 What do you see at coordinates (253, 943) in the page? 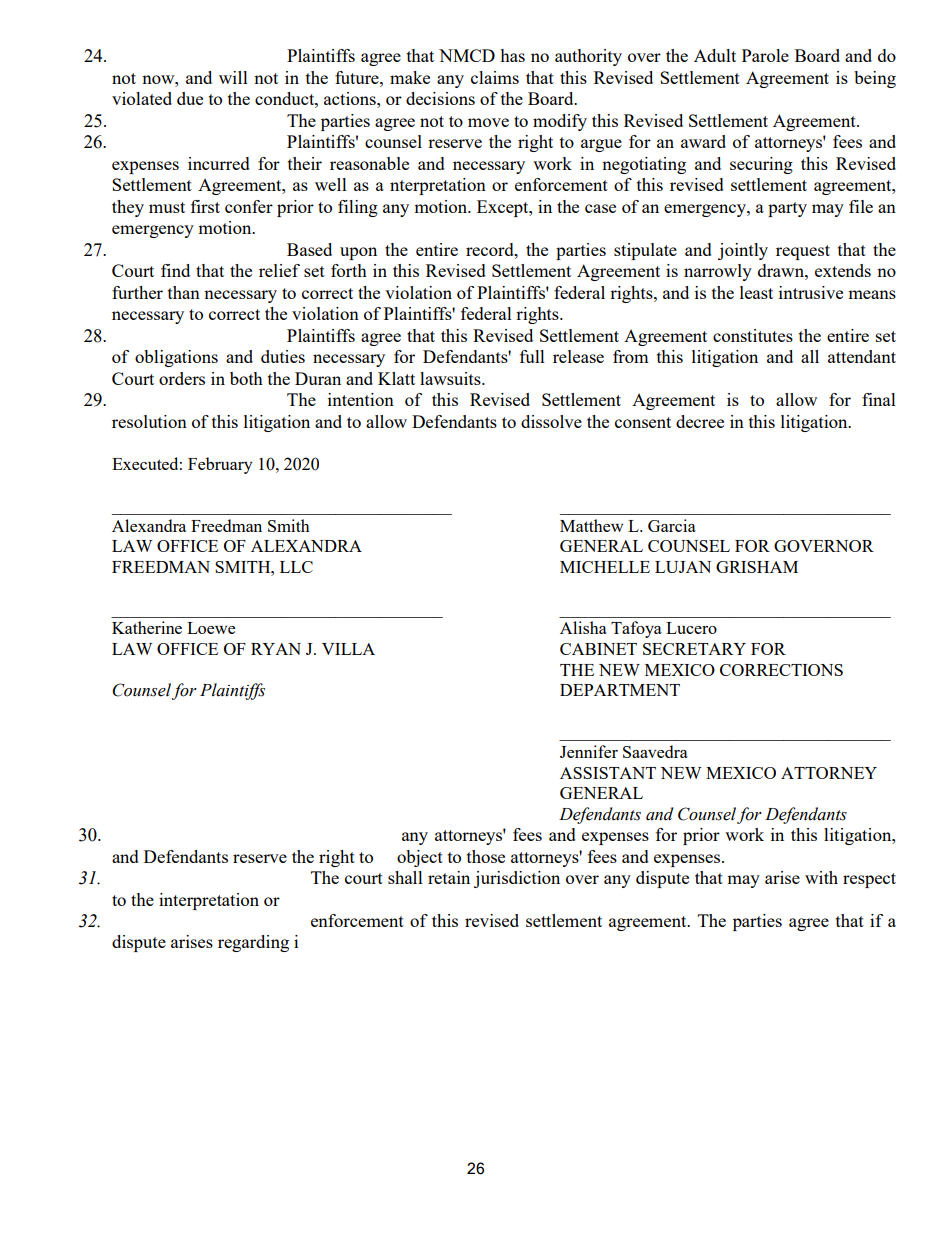
I see `regarding` at bounding box center [253, 943].
